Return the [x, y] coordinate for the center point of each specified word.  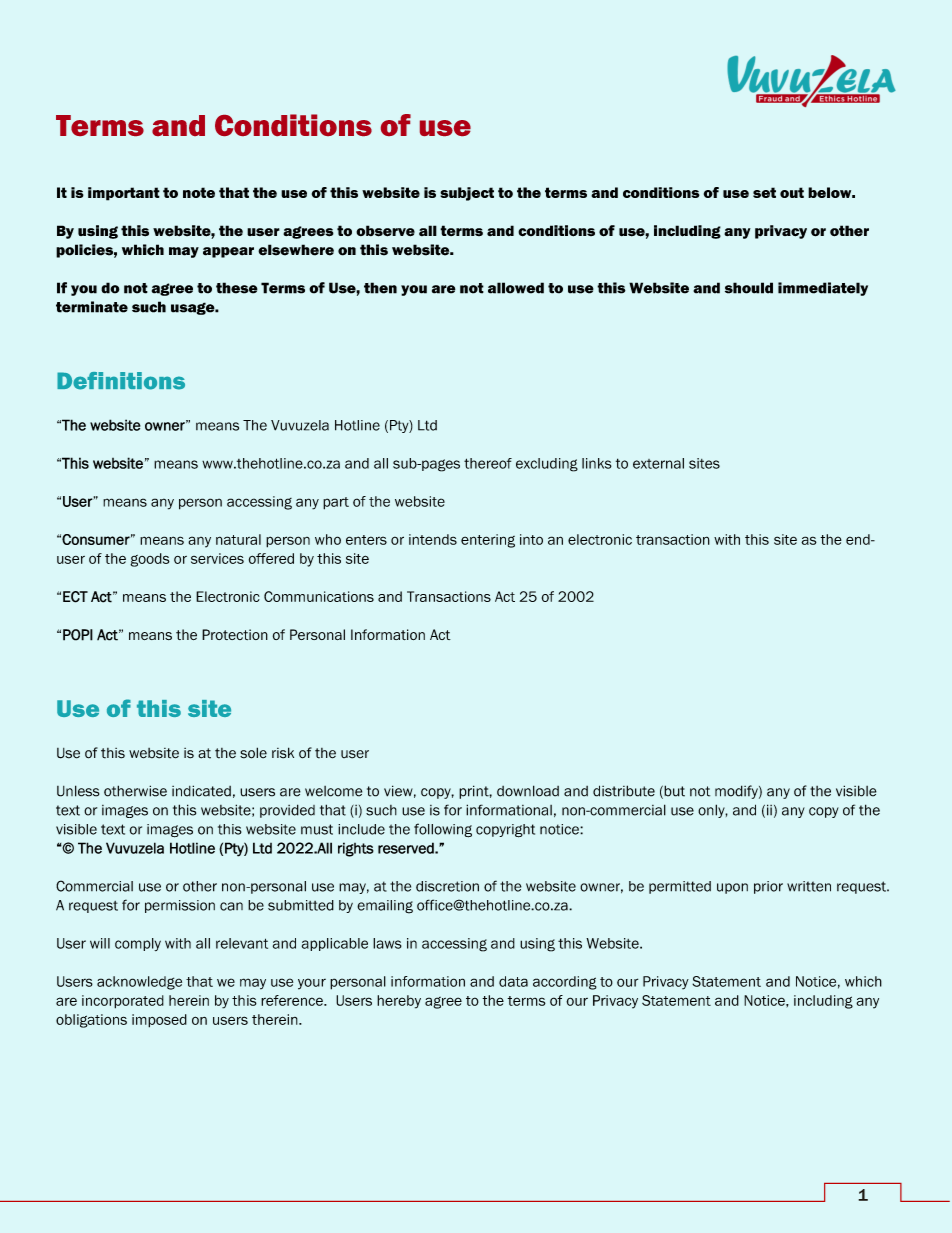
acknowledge [139, 983]
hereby [399, 1002]
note [199, 192]
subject [467, 194]
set [764, 192]
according [565, 983]
